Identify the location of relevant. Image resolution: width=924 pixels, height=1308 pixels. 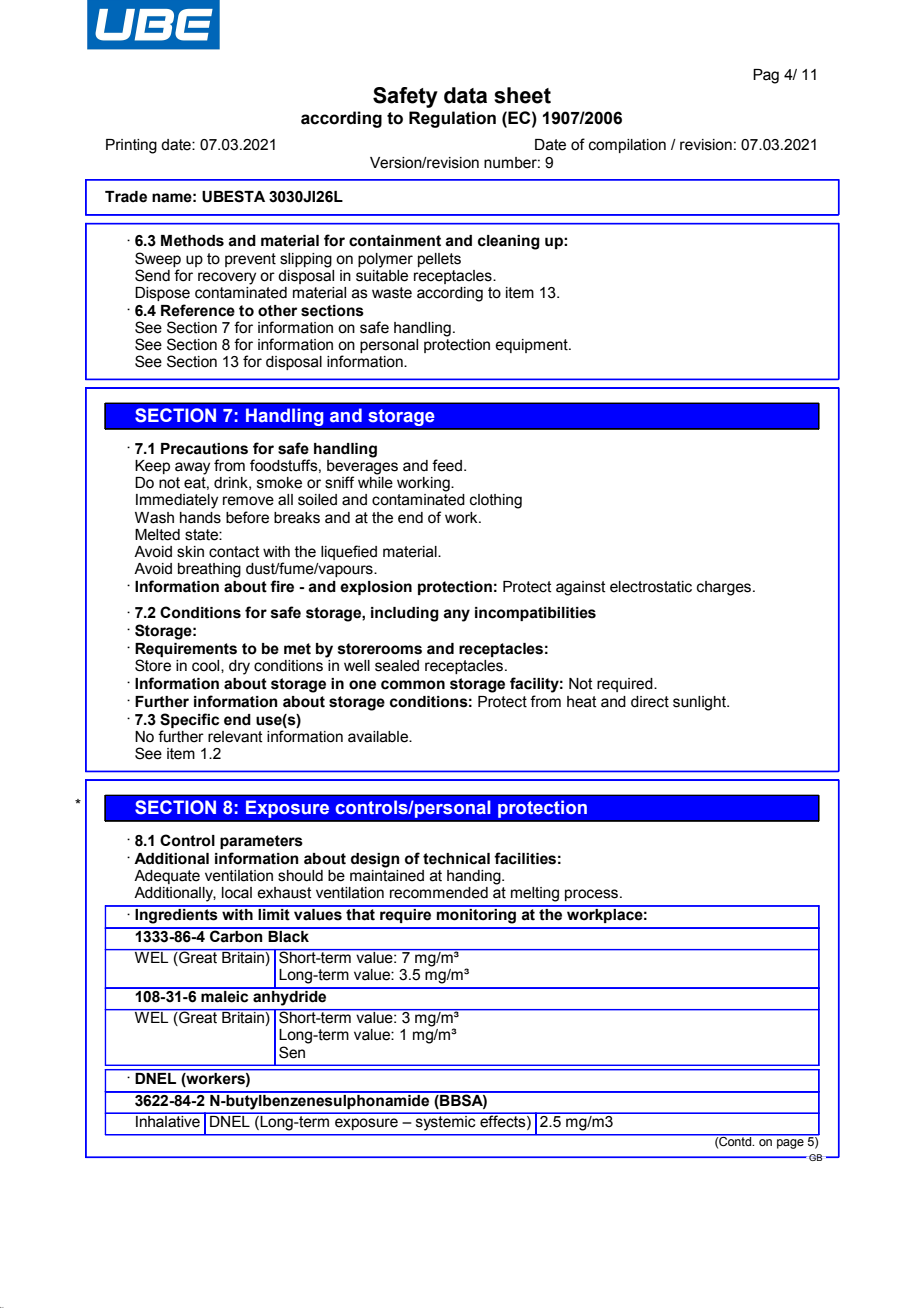
(235, 737).
